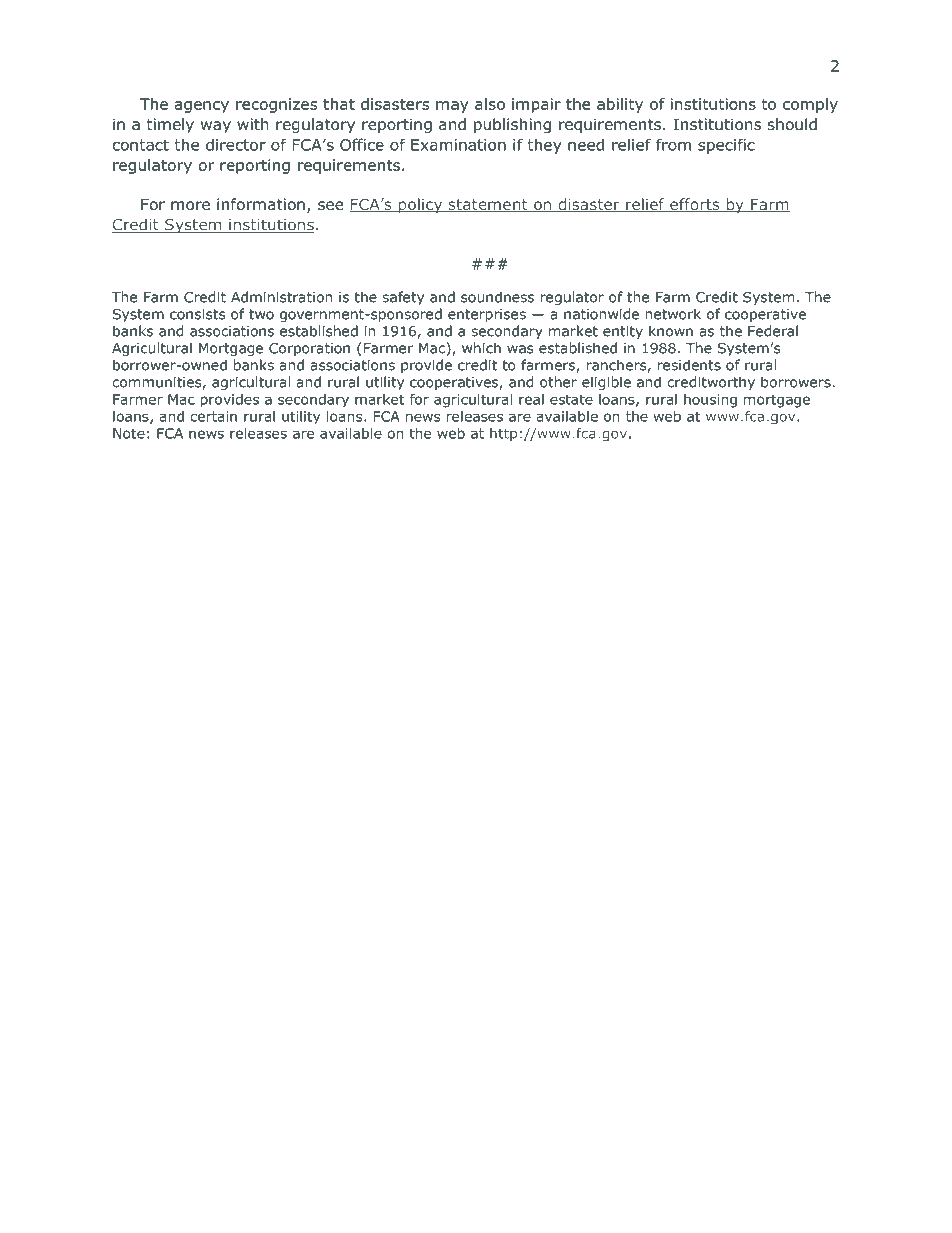  Describe the element at coordinates (488, 205) in the page. I see `statement` at that location.
